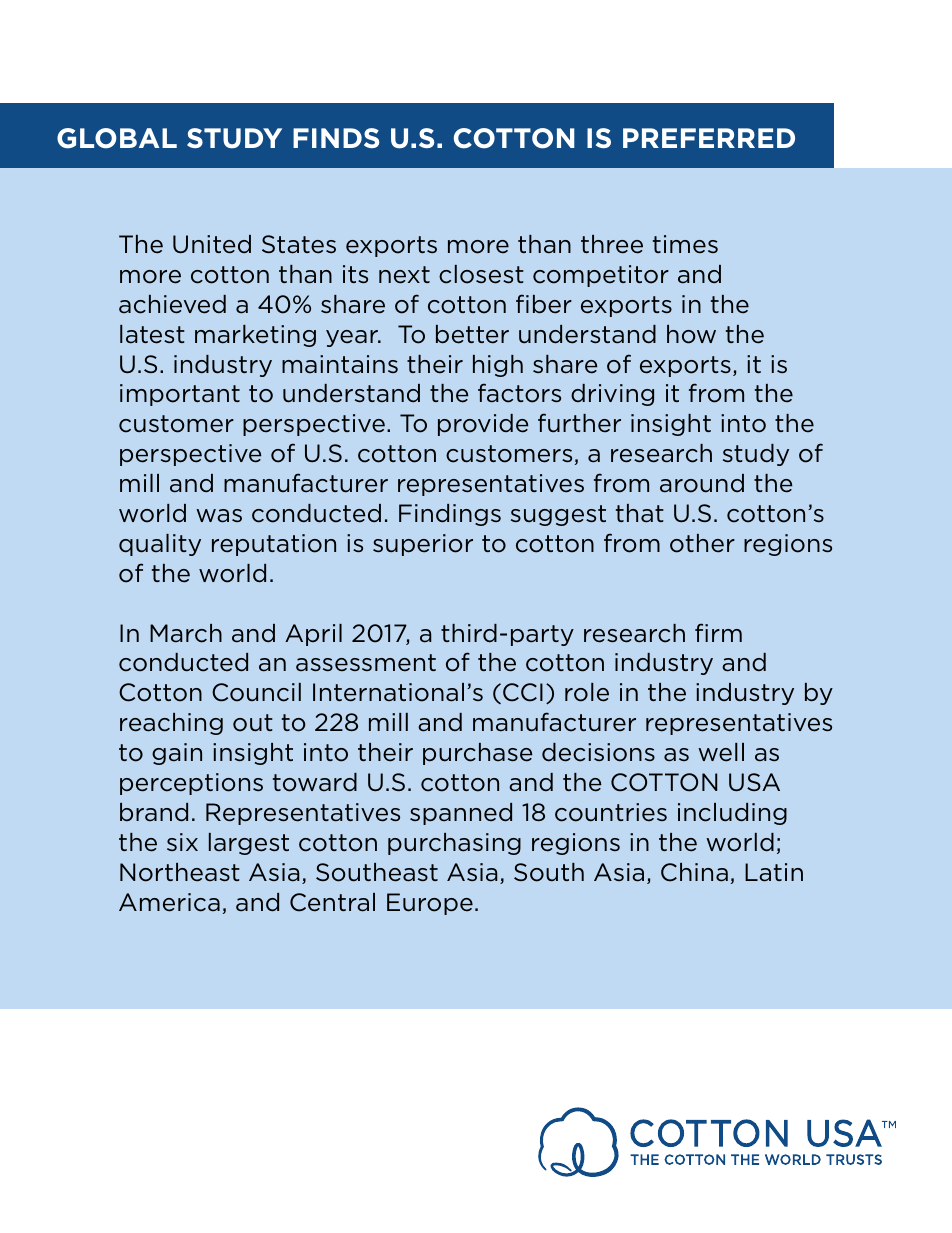 This screenshot has height=1233, width=952. I want to click on Europe, so click(430, 904).
